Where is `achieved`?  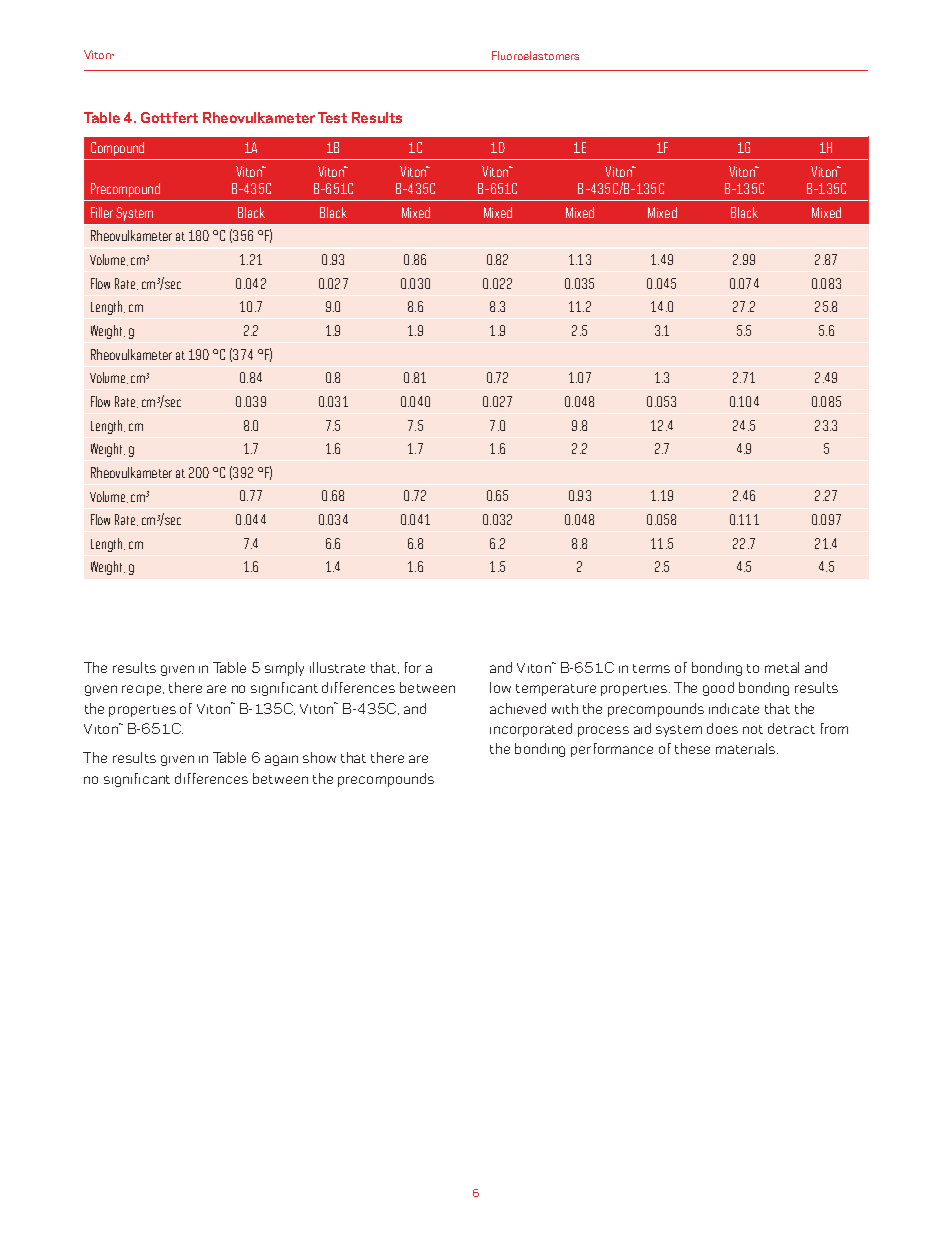
achieved is located at coordinates (518, 708).
